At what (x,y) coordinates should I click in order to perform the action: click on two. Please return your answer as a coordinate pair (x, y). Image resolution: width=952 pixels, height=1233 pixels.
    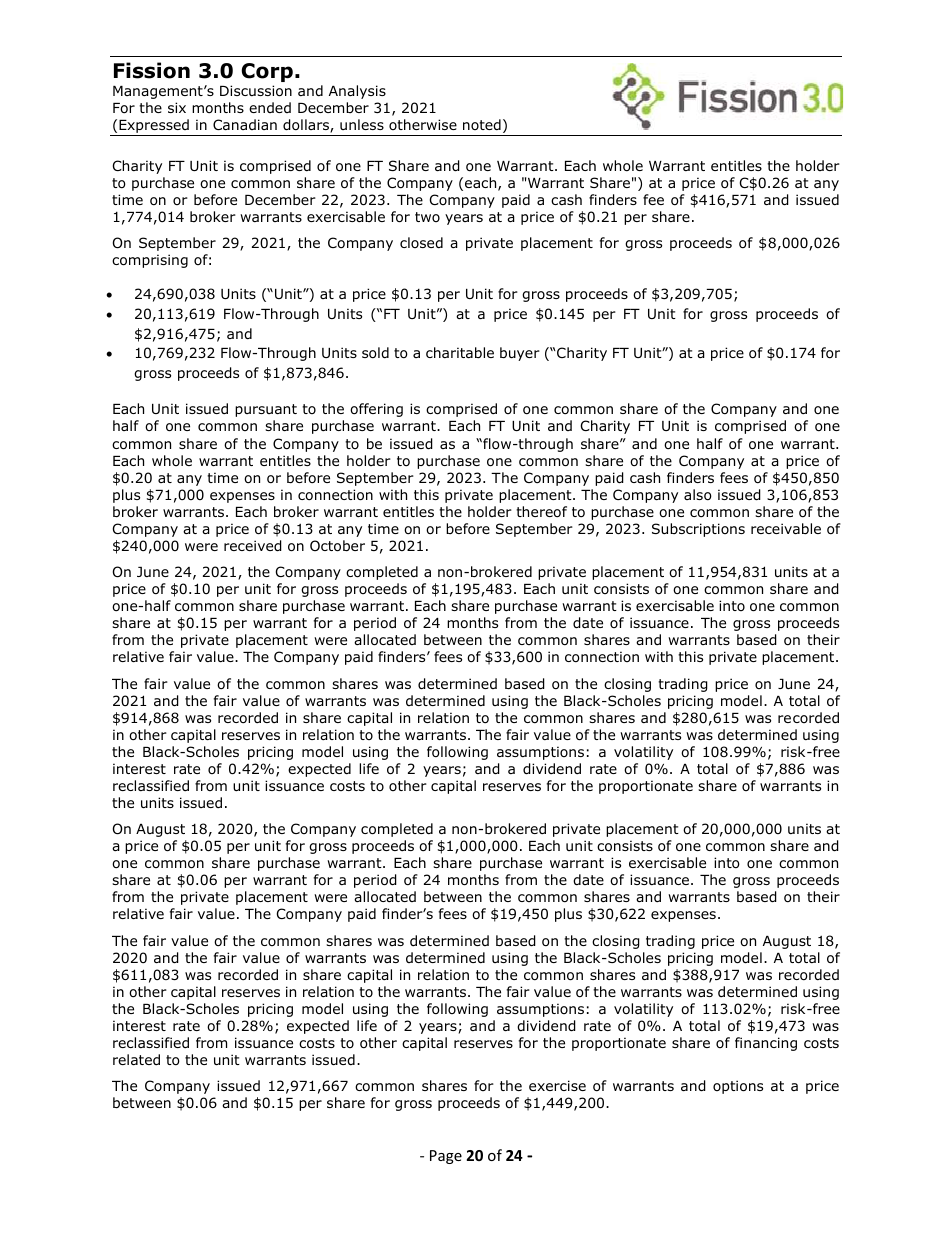
    Looking at the image, I should click on (427, 217).
